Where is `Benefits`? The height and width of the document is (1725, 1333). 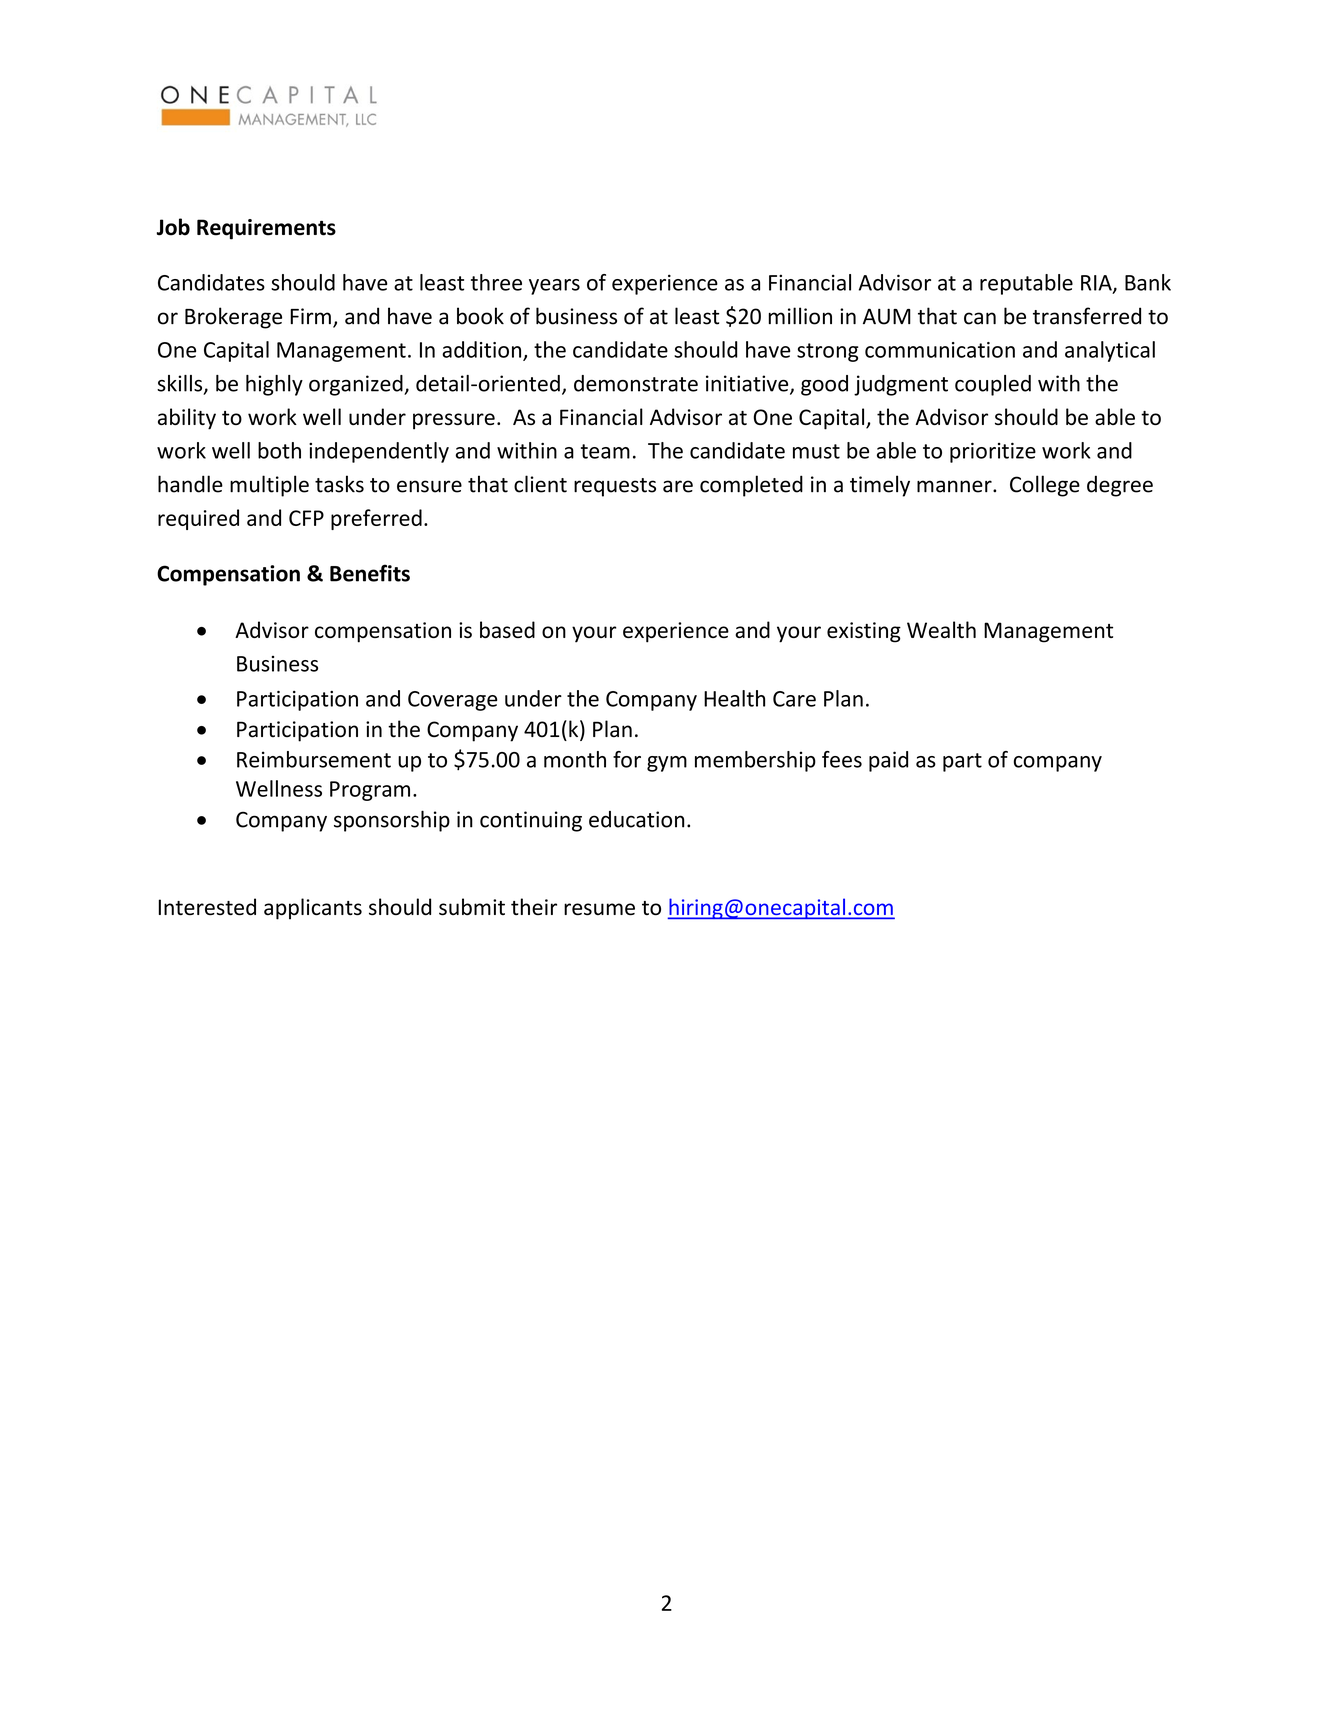 Benefits is located at coordinates (370, 573).
